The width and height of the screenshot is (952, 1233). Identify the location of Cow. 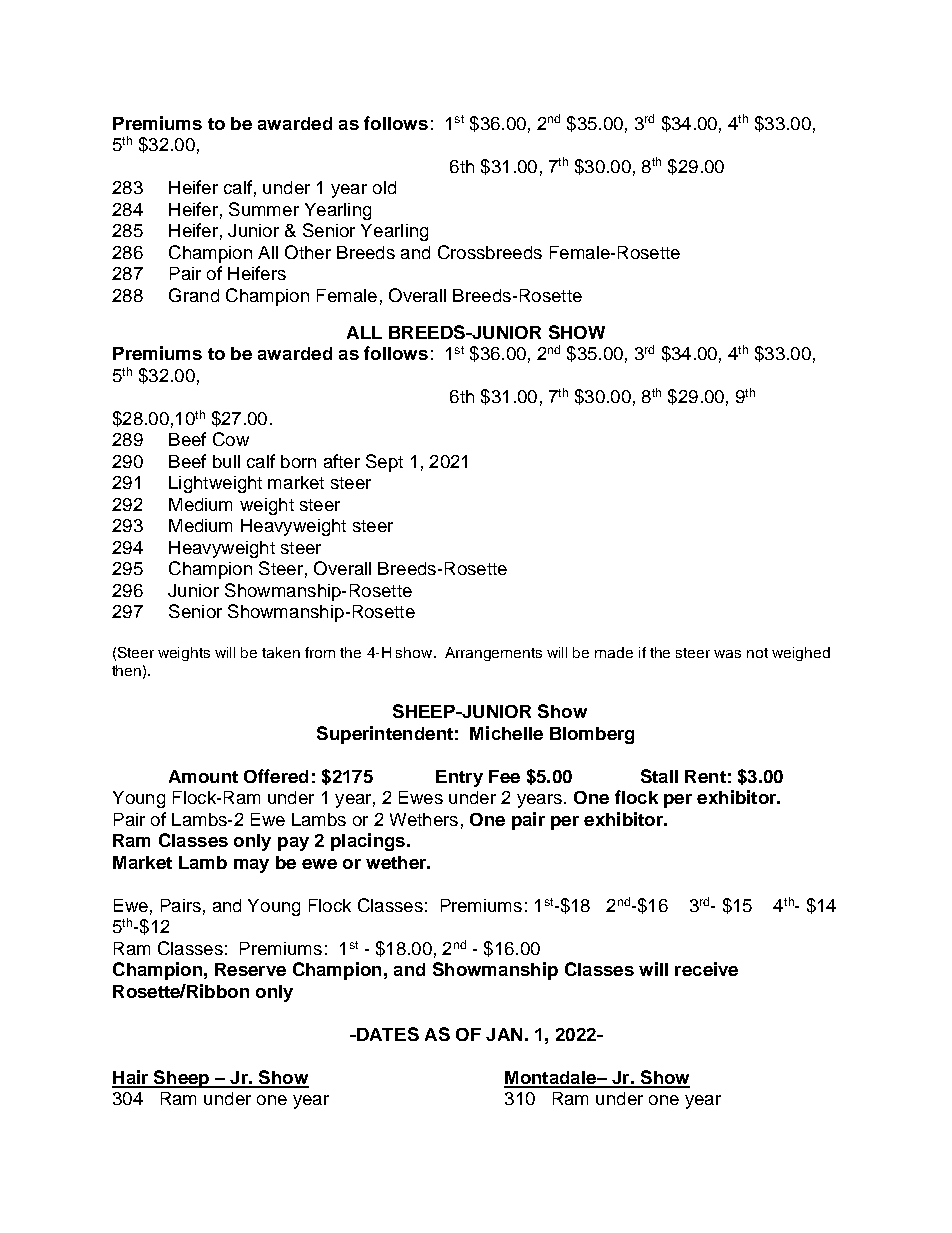
(231, 439).
